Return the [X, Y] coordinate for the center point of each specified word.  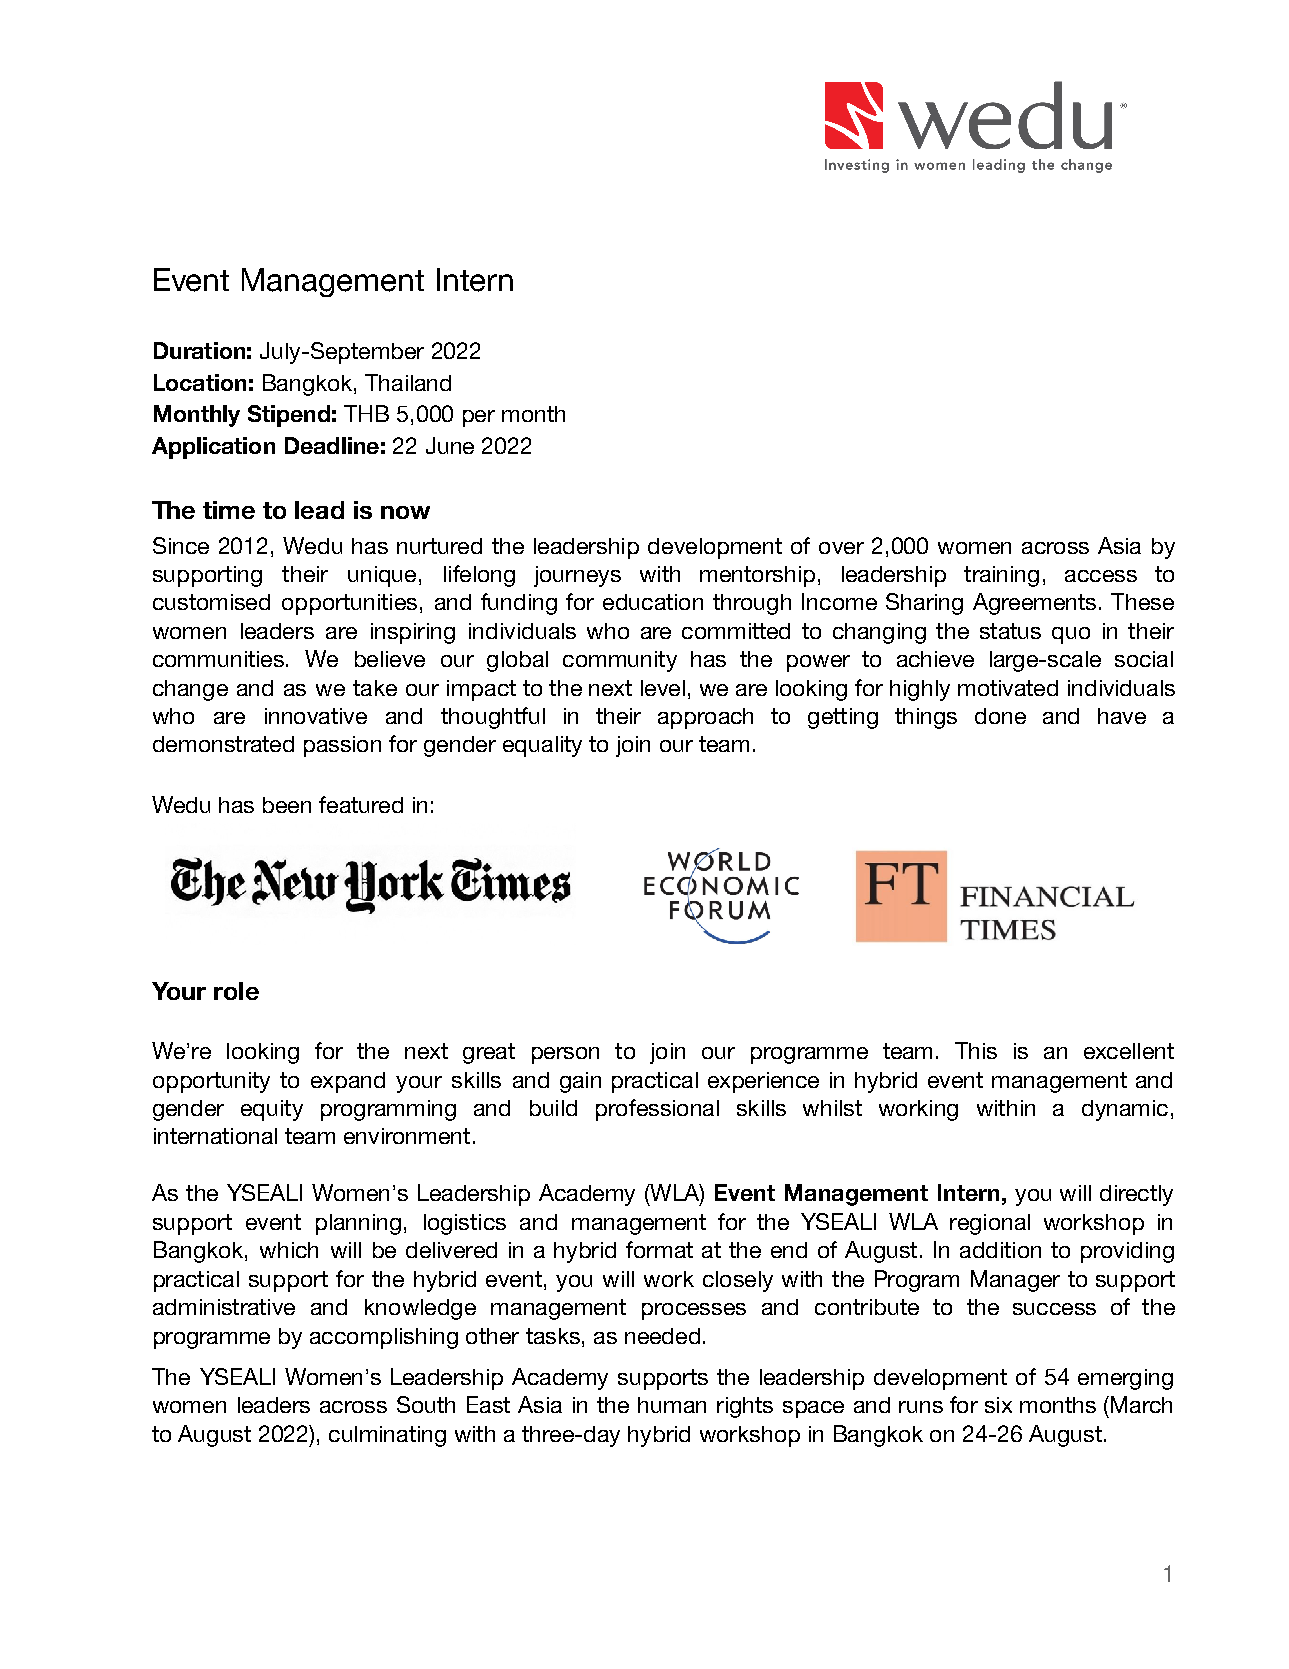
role [236, 991]
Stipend [289, 416]
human [672, 1405]
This [976, 1050]
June [450, 445]
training [1001, 576]
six [998, 1405]
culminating [387, 1436]
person [565, 1055]
